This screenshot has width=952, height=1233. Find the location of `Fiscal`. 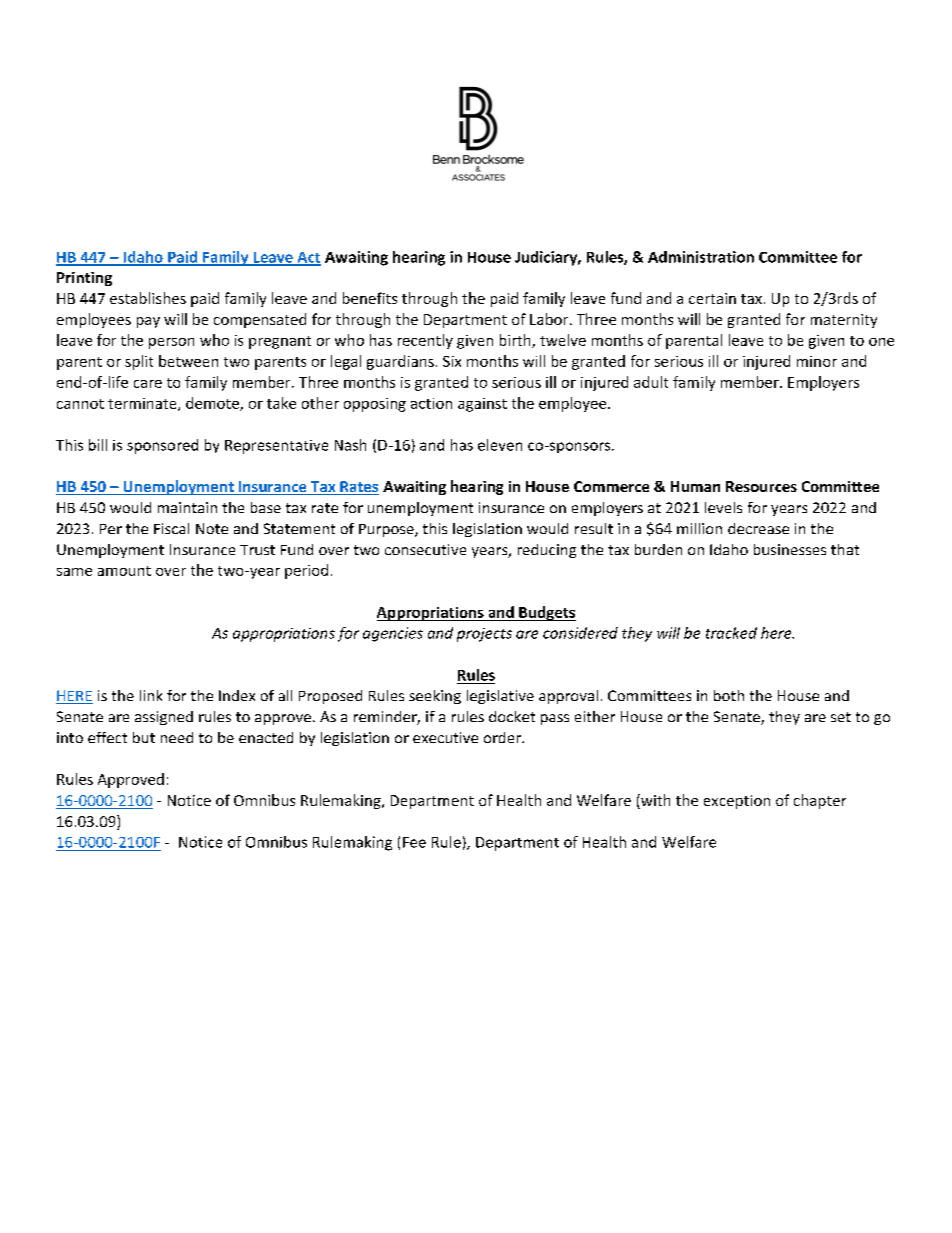

Fiscal is located at coordinates (171, 528).
